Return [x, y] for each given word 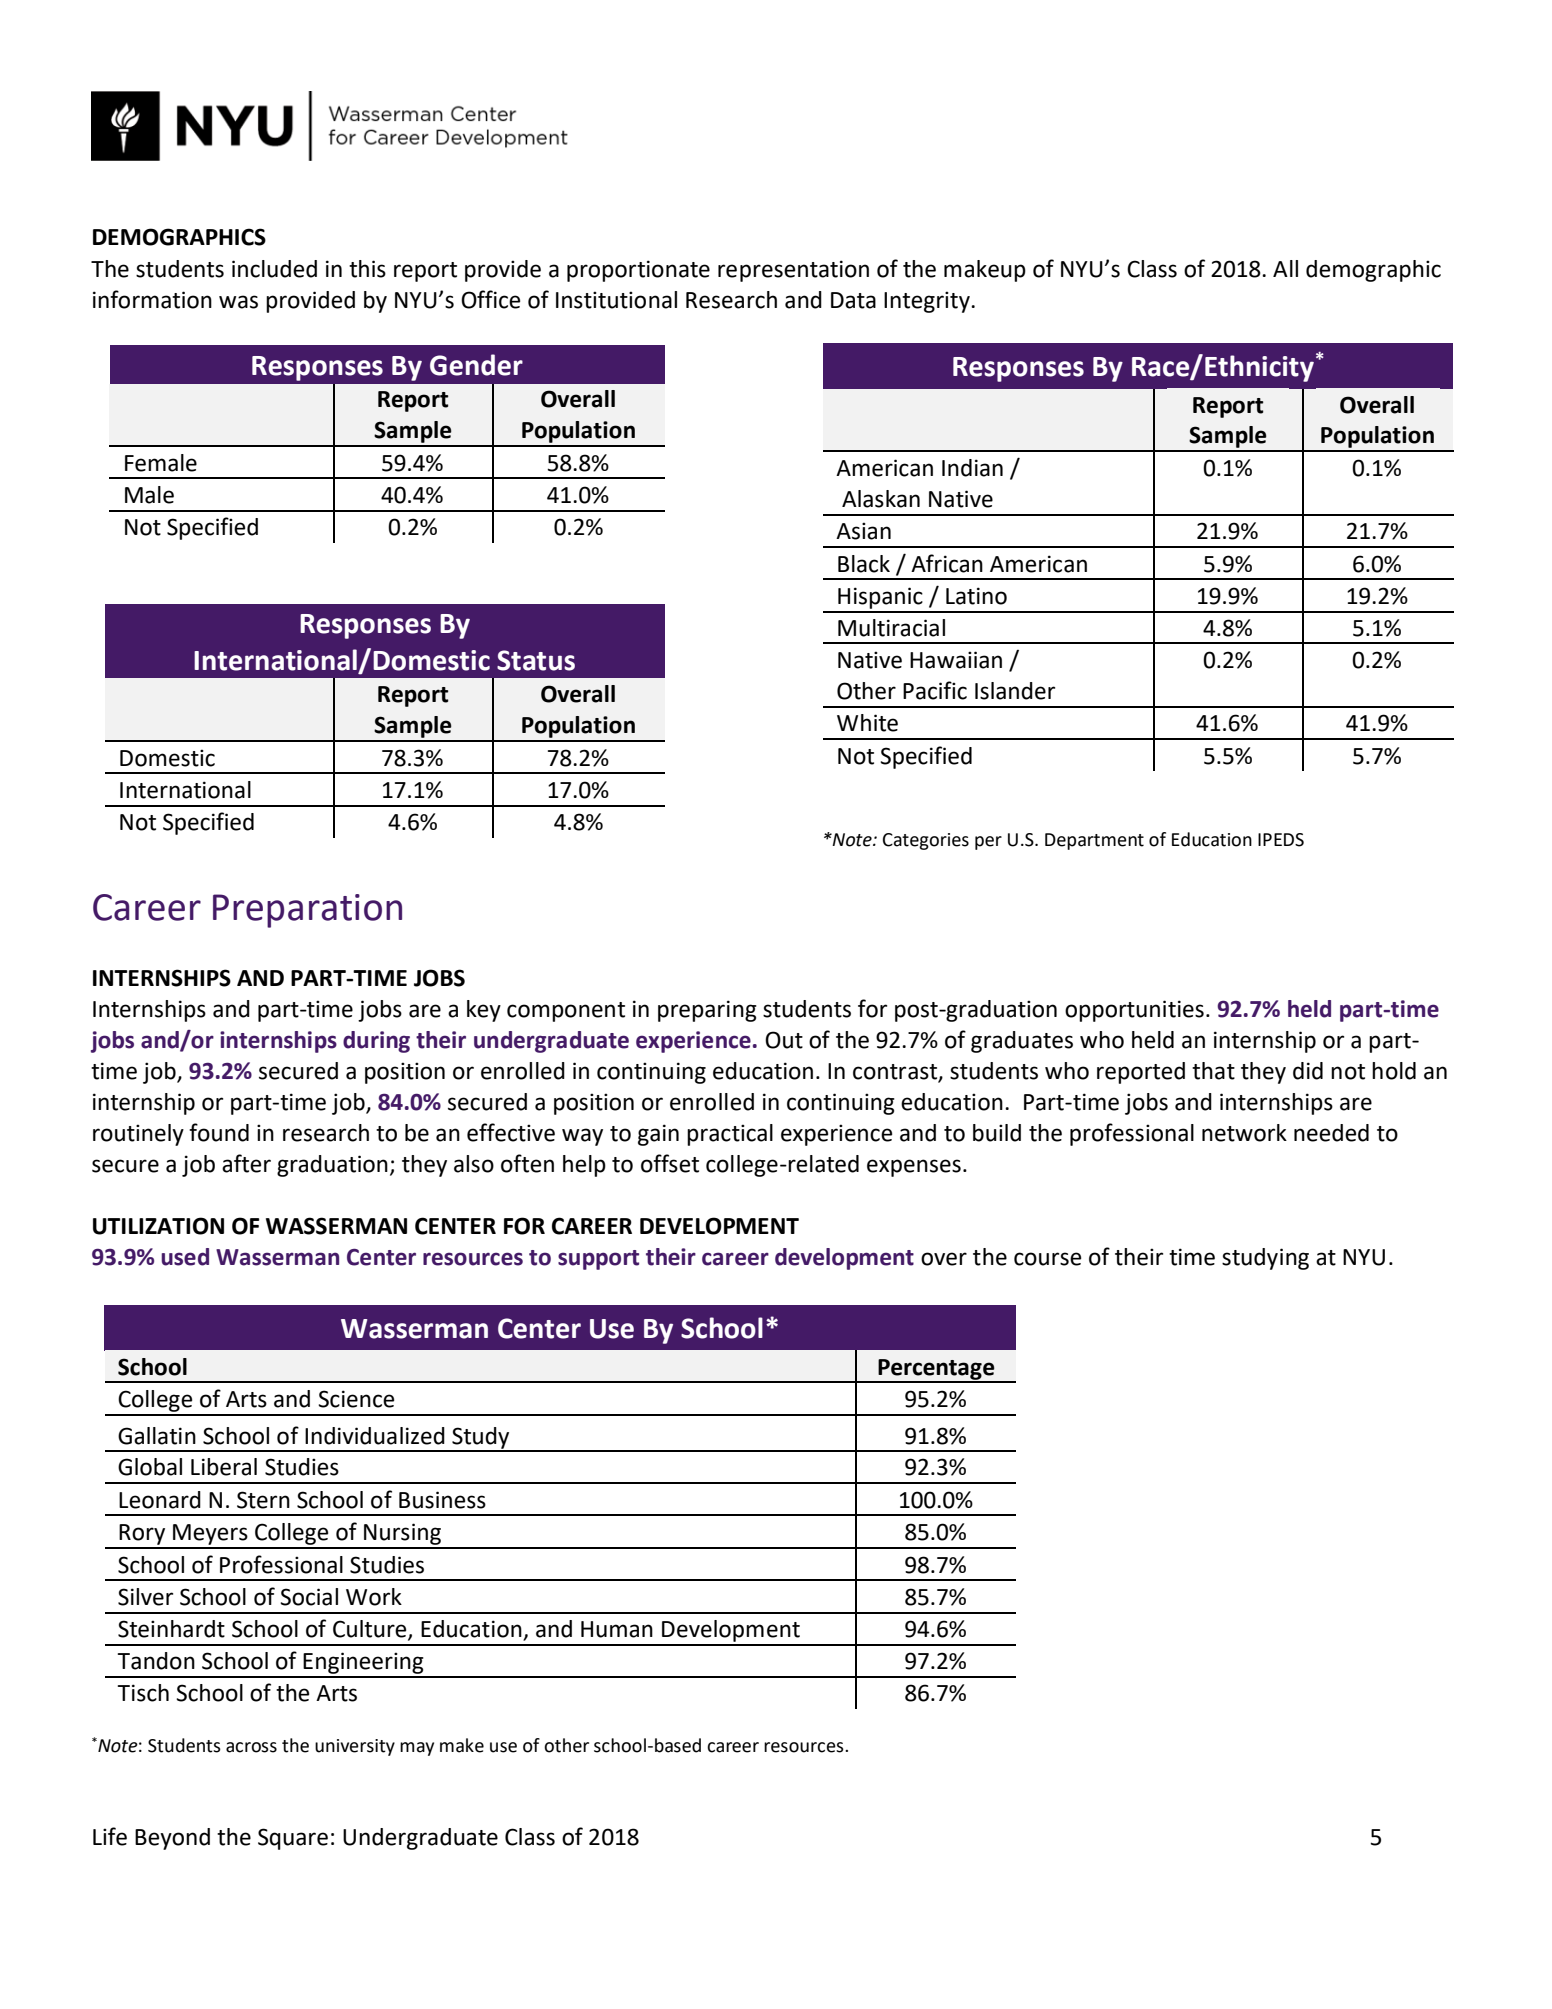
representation [793, 271]
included [274, 269]
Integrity [928, 302]
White [867, 723]
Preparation [307, 911]
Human [617, 1629]
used [185, 1257]
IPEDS [1281, 840]
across [251, 1747]
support [598, 1260]
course [1047, 1259]
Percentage [936, 1370]
